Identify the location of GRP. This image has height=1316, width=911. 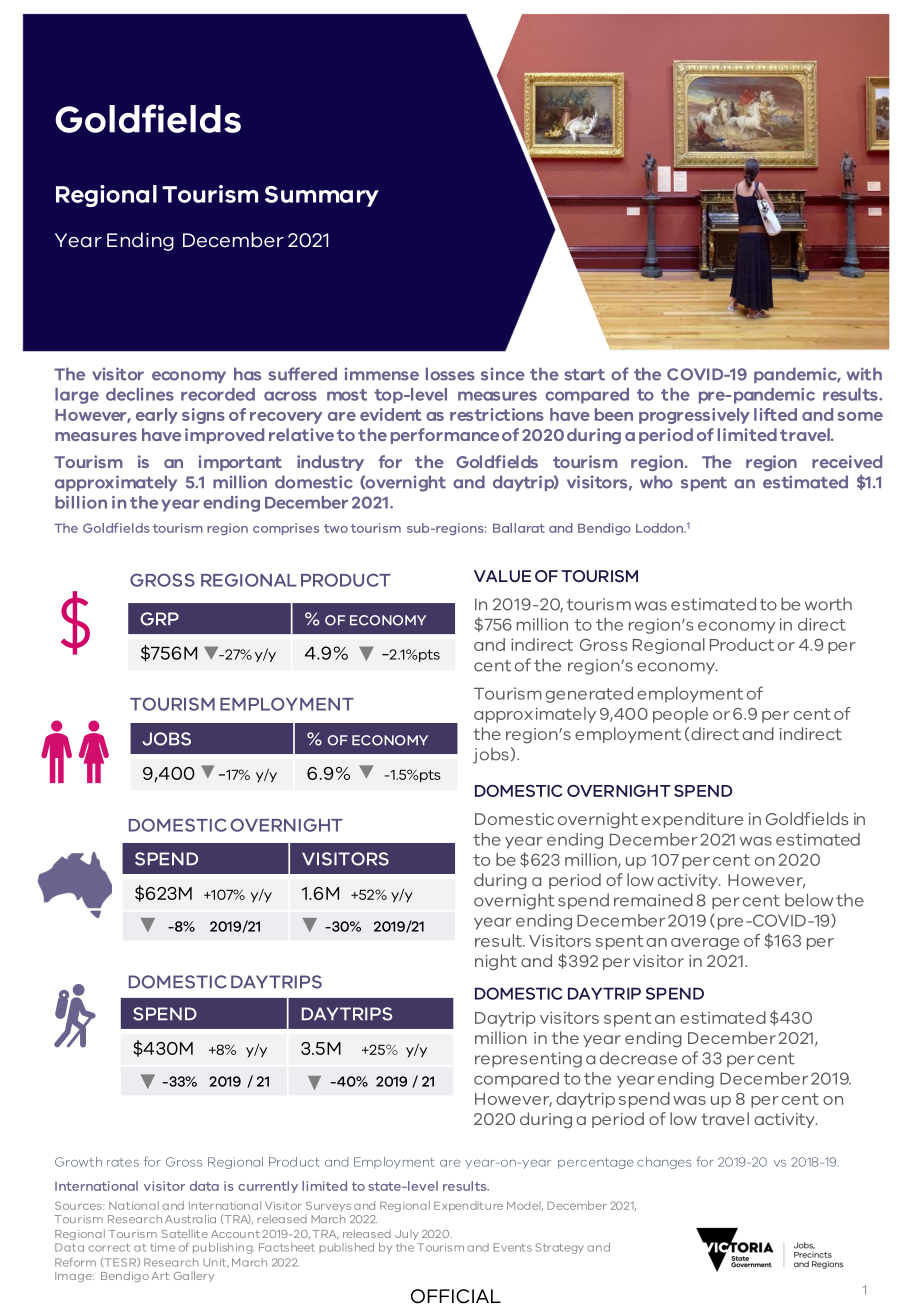
(159, 619).
